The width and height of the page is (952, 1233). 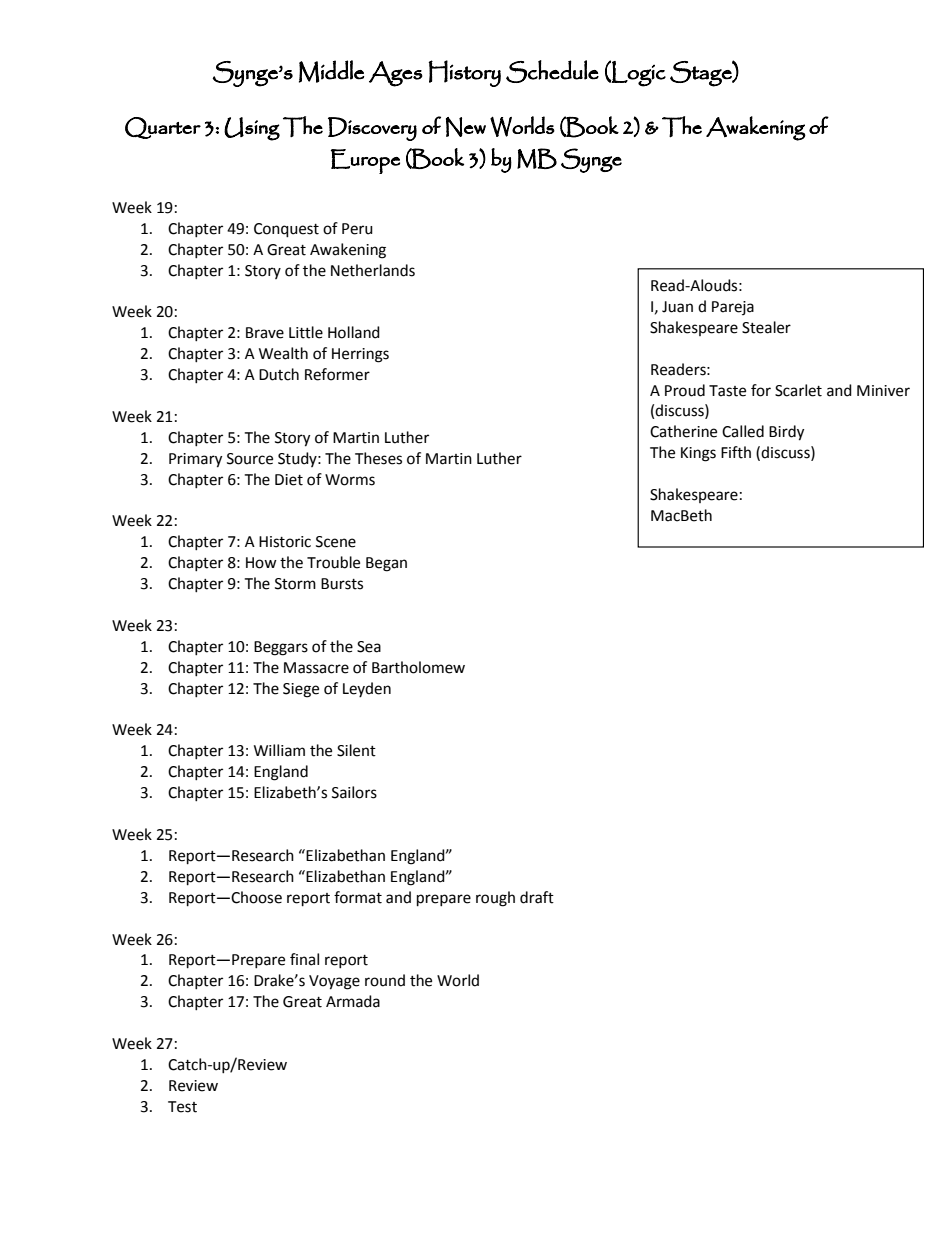 What do you see at coordinates (466, 127) in the page?
I see `New` at bounding box center [466, 127].
